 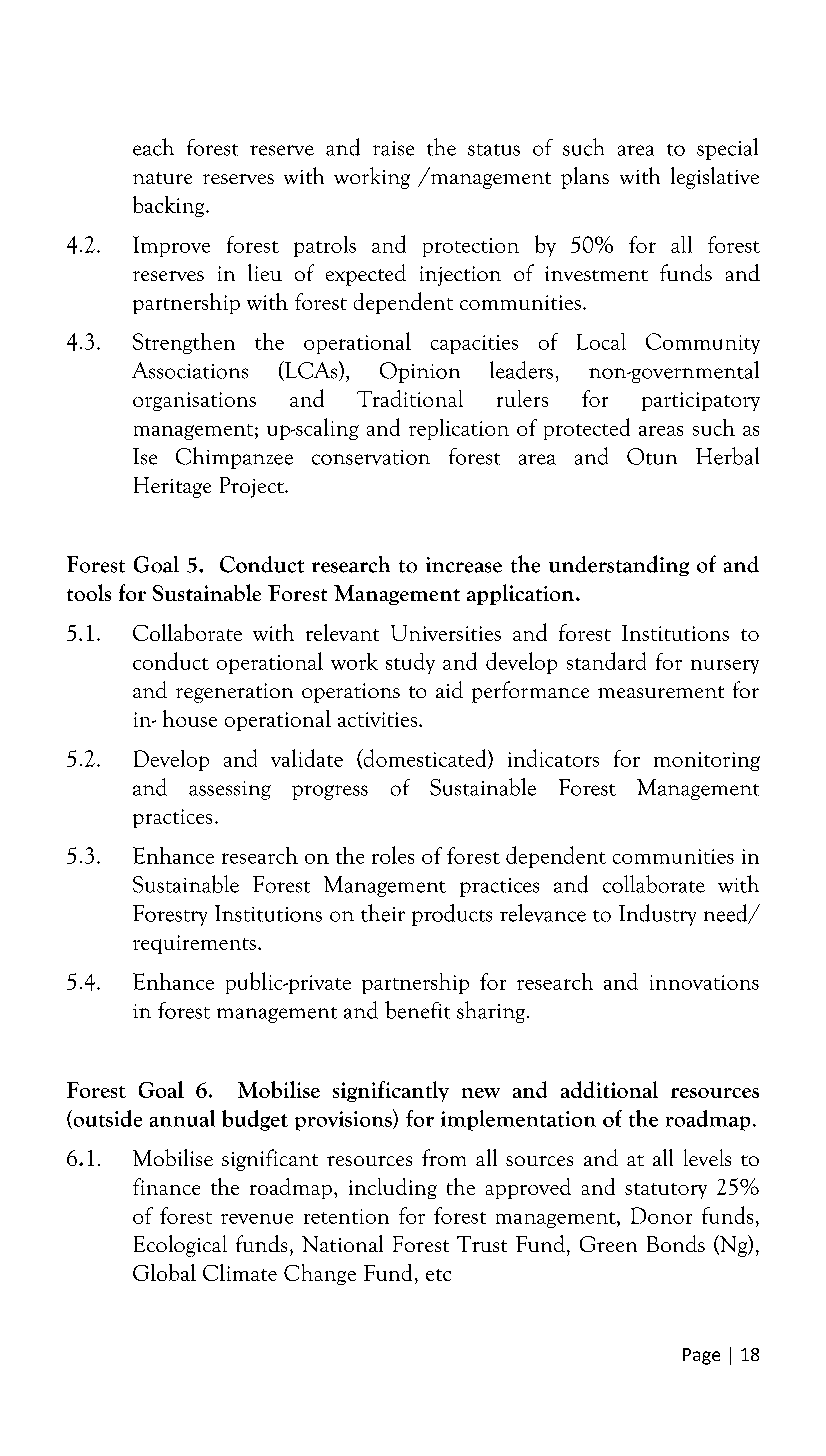 I want to click on raise, so click(x=393, y=148).
